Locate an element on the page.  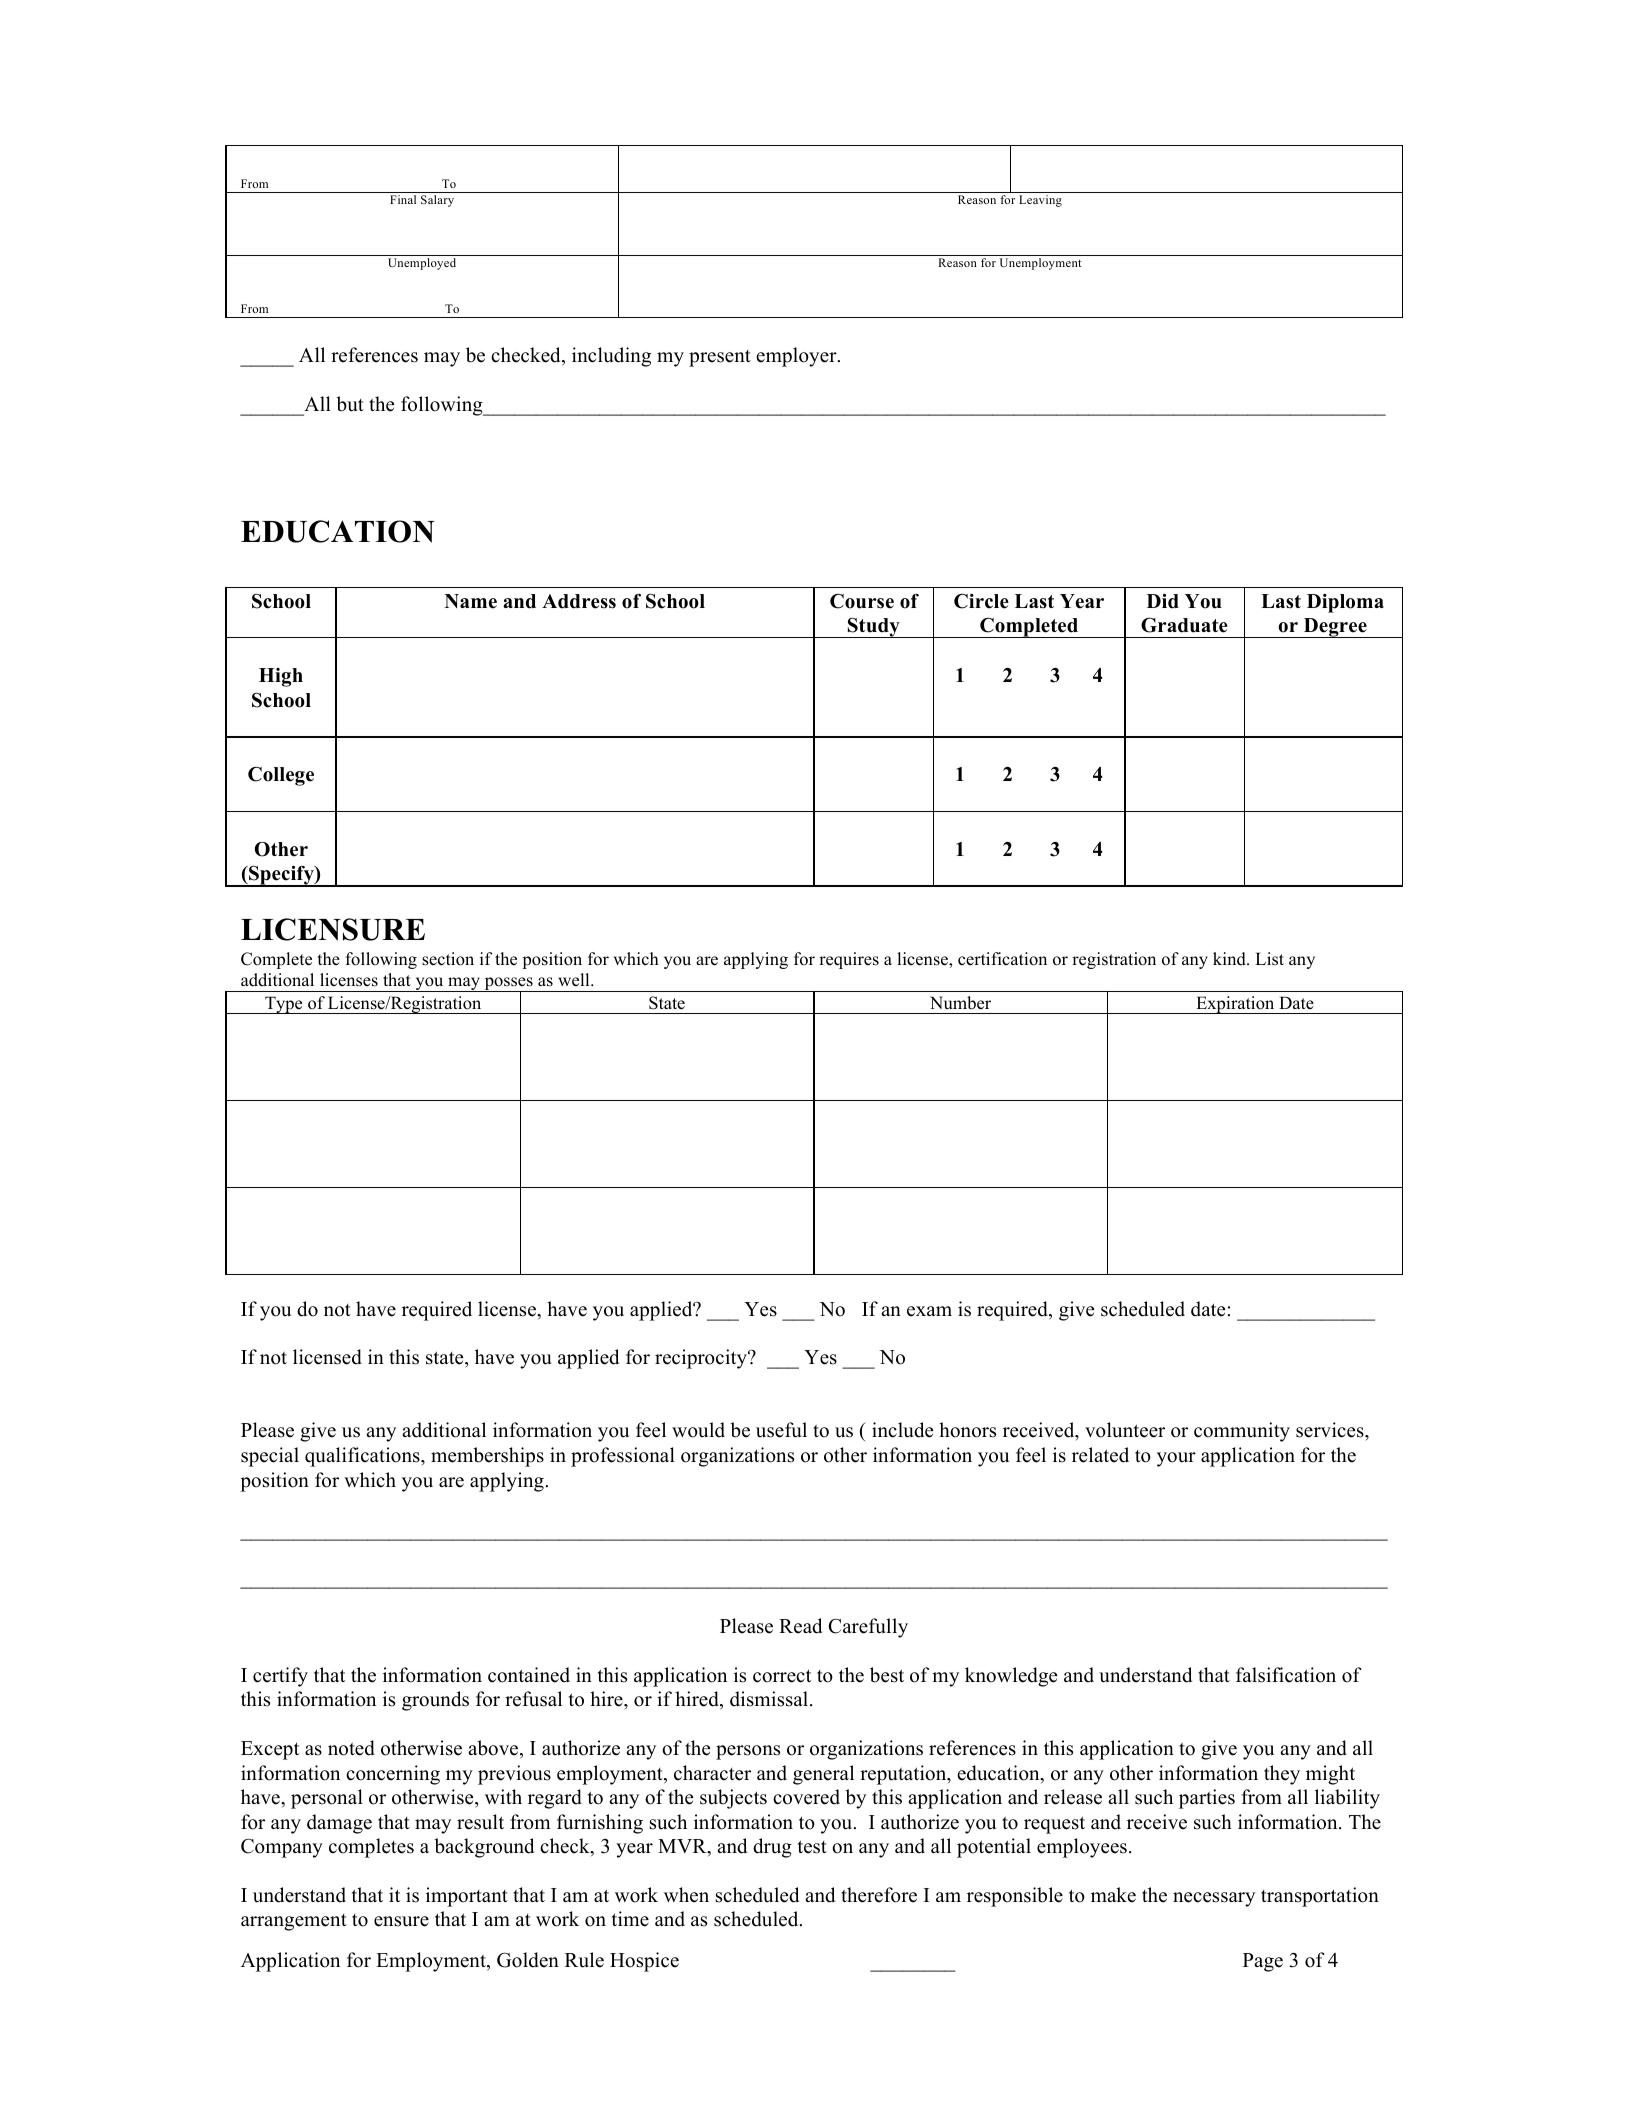
kind is located at coordinates (1230, 959).
